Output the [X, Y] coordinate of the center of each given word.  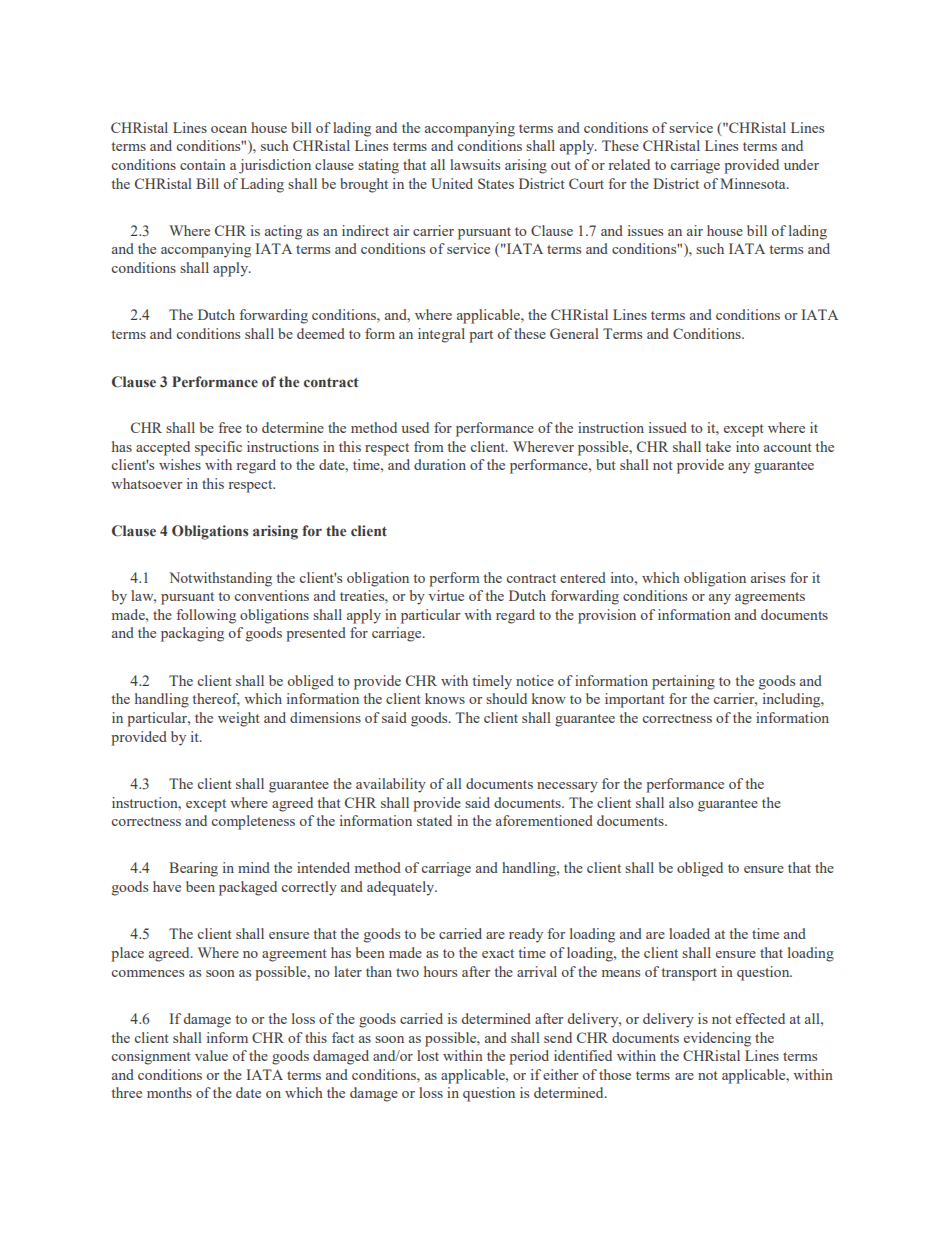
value [211, 1055]
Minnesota [754, 183]
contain [203, 164]
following [206, 616]
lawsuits [475, 164]
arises [768, 577]
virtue [446, 595]
